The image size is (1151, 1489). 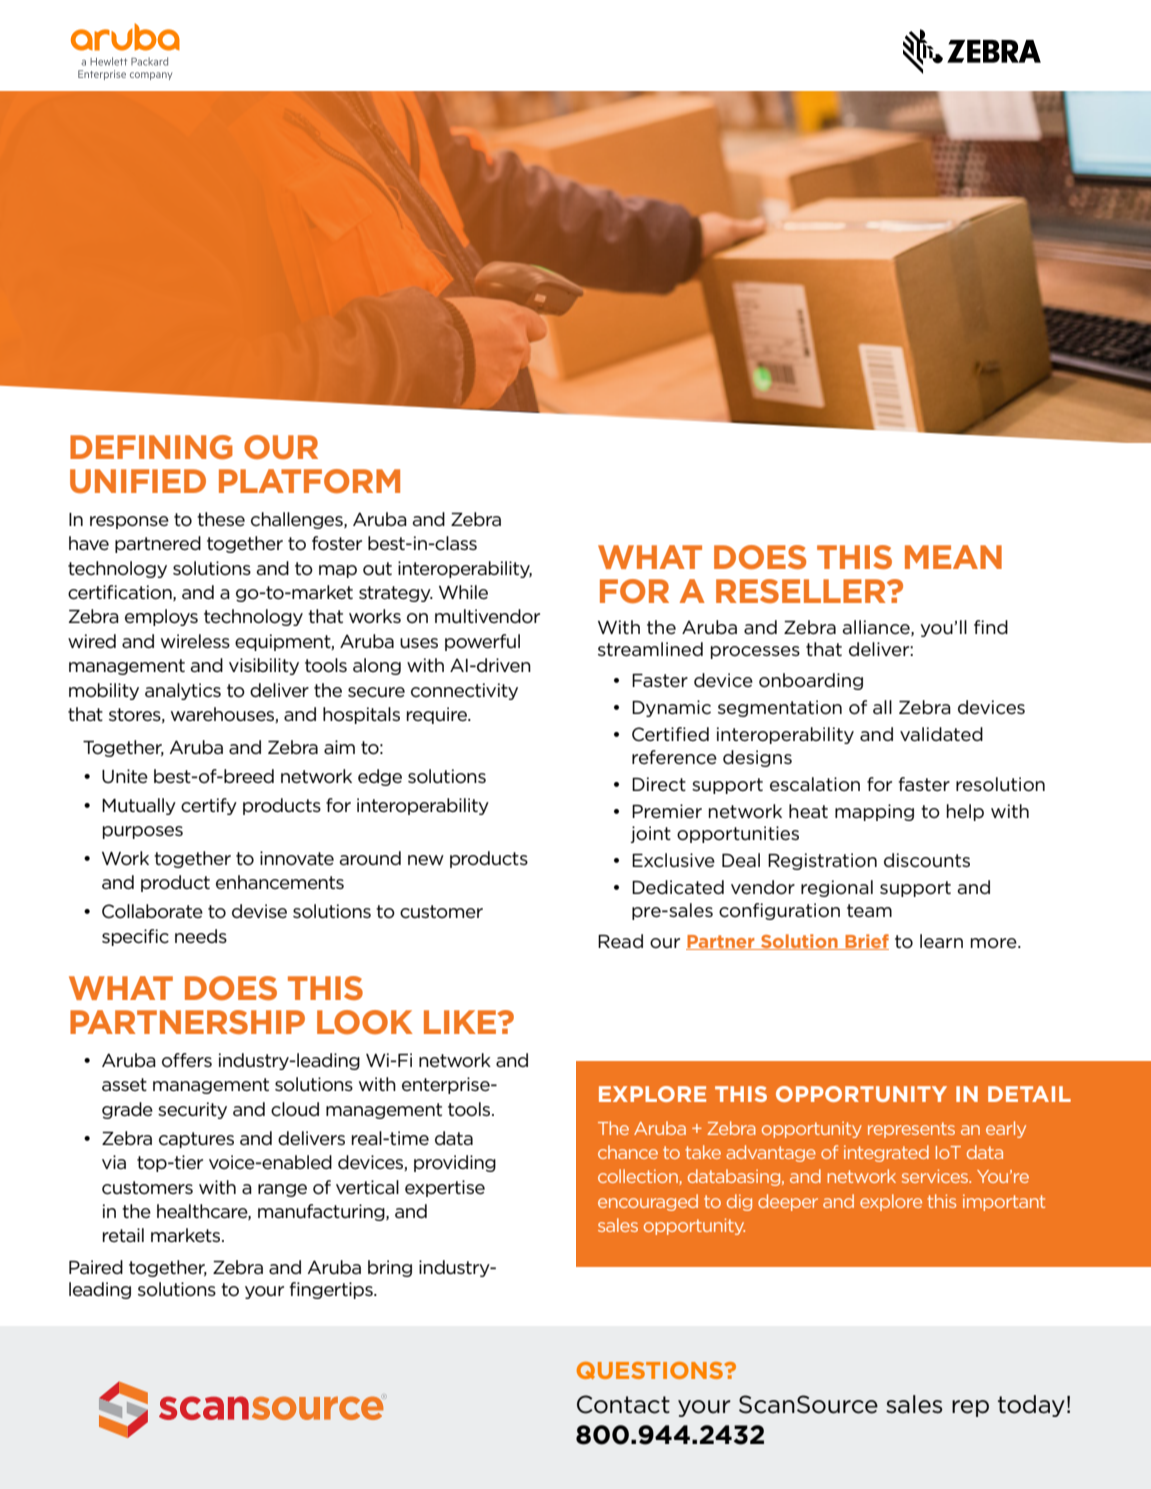 What do you see at coordinates (623, 1404) in the document?
I see `Contact` at bounding box center [623, 1404].
